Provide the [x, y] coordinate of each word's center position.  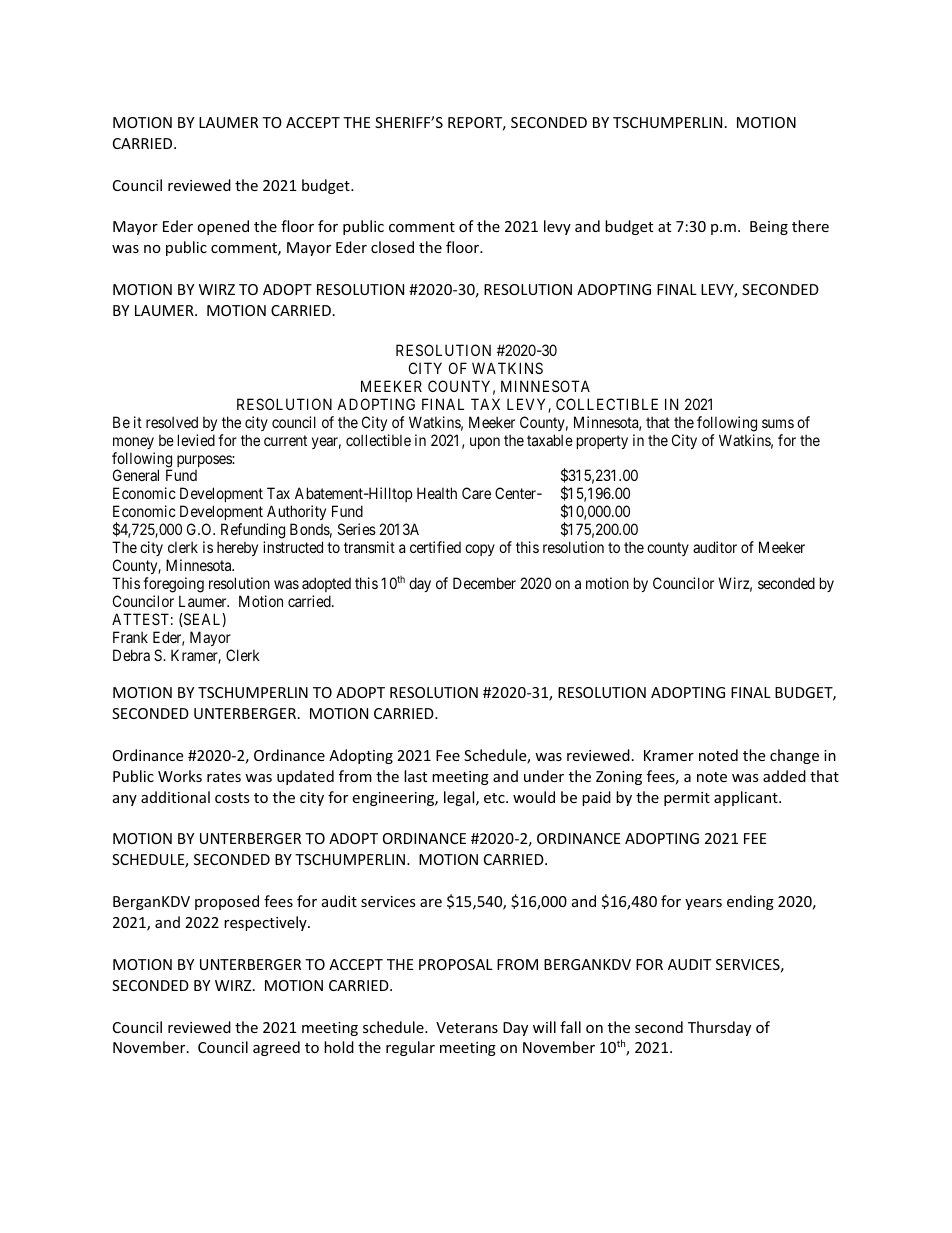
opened [223, 227]
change [794, 756]
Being [769, 228]
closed [392, 247]
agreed [276, 1048]
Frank [130, 637]
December [484, 583]
